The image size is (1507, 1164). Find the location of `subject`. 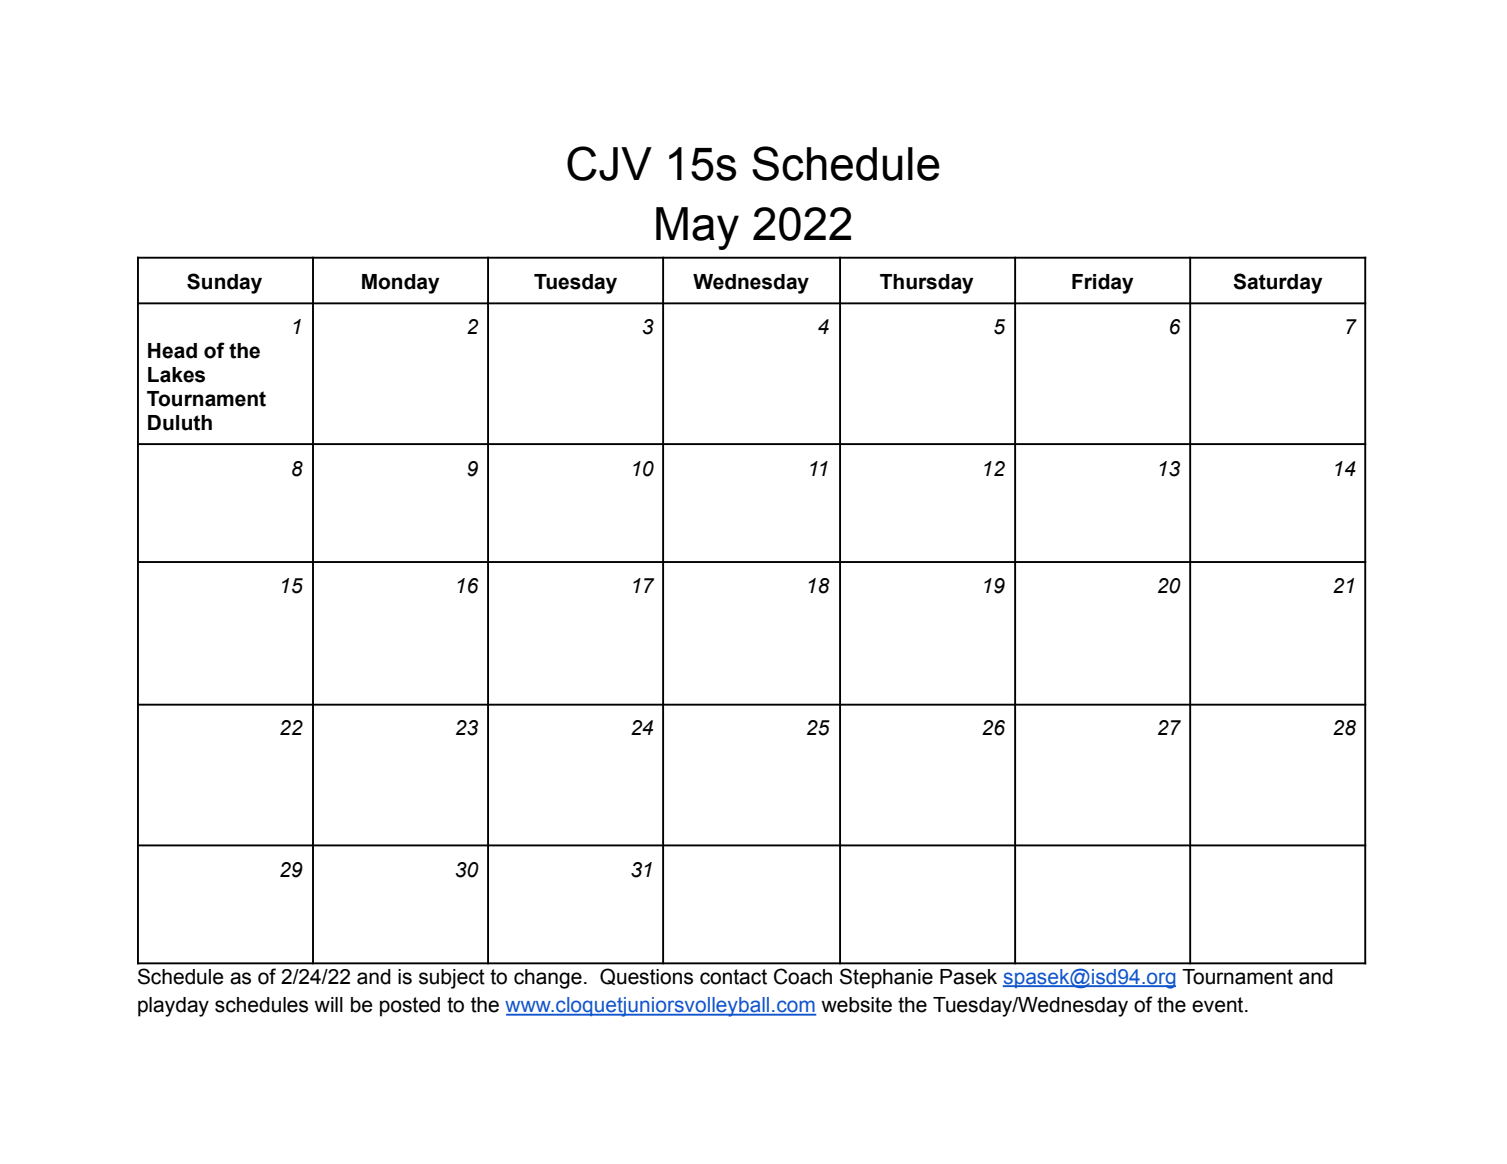

subject is located at coordinates (452, 979).
